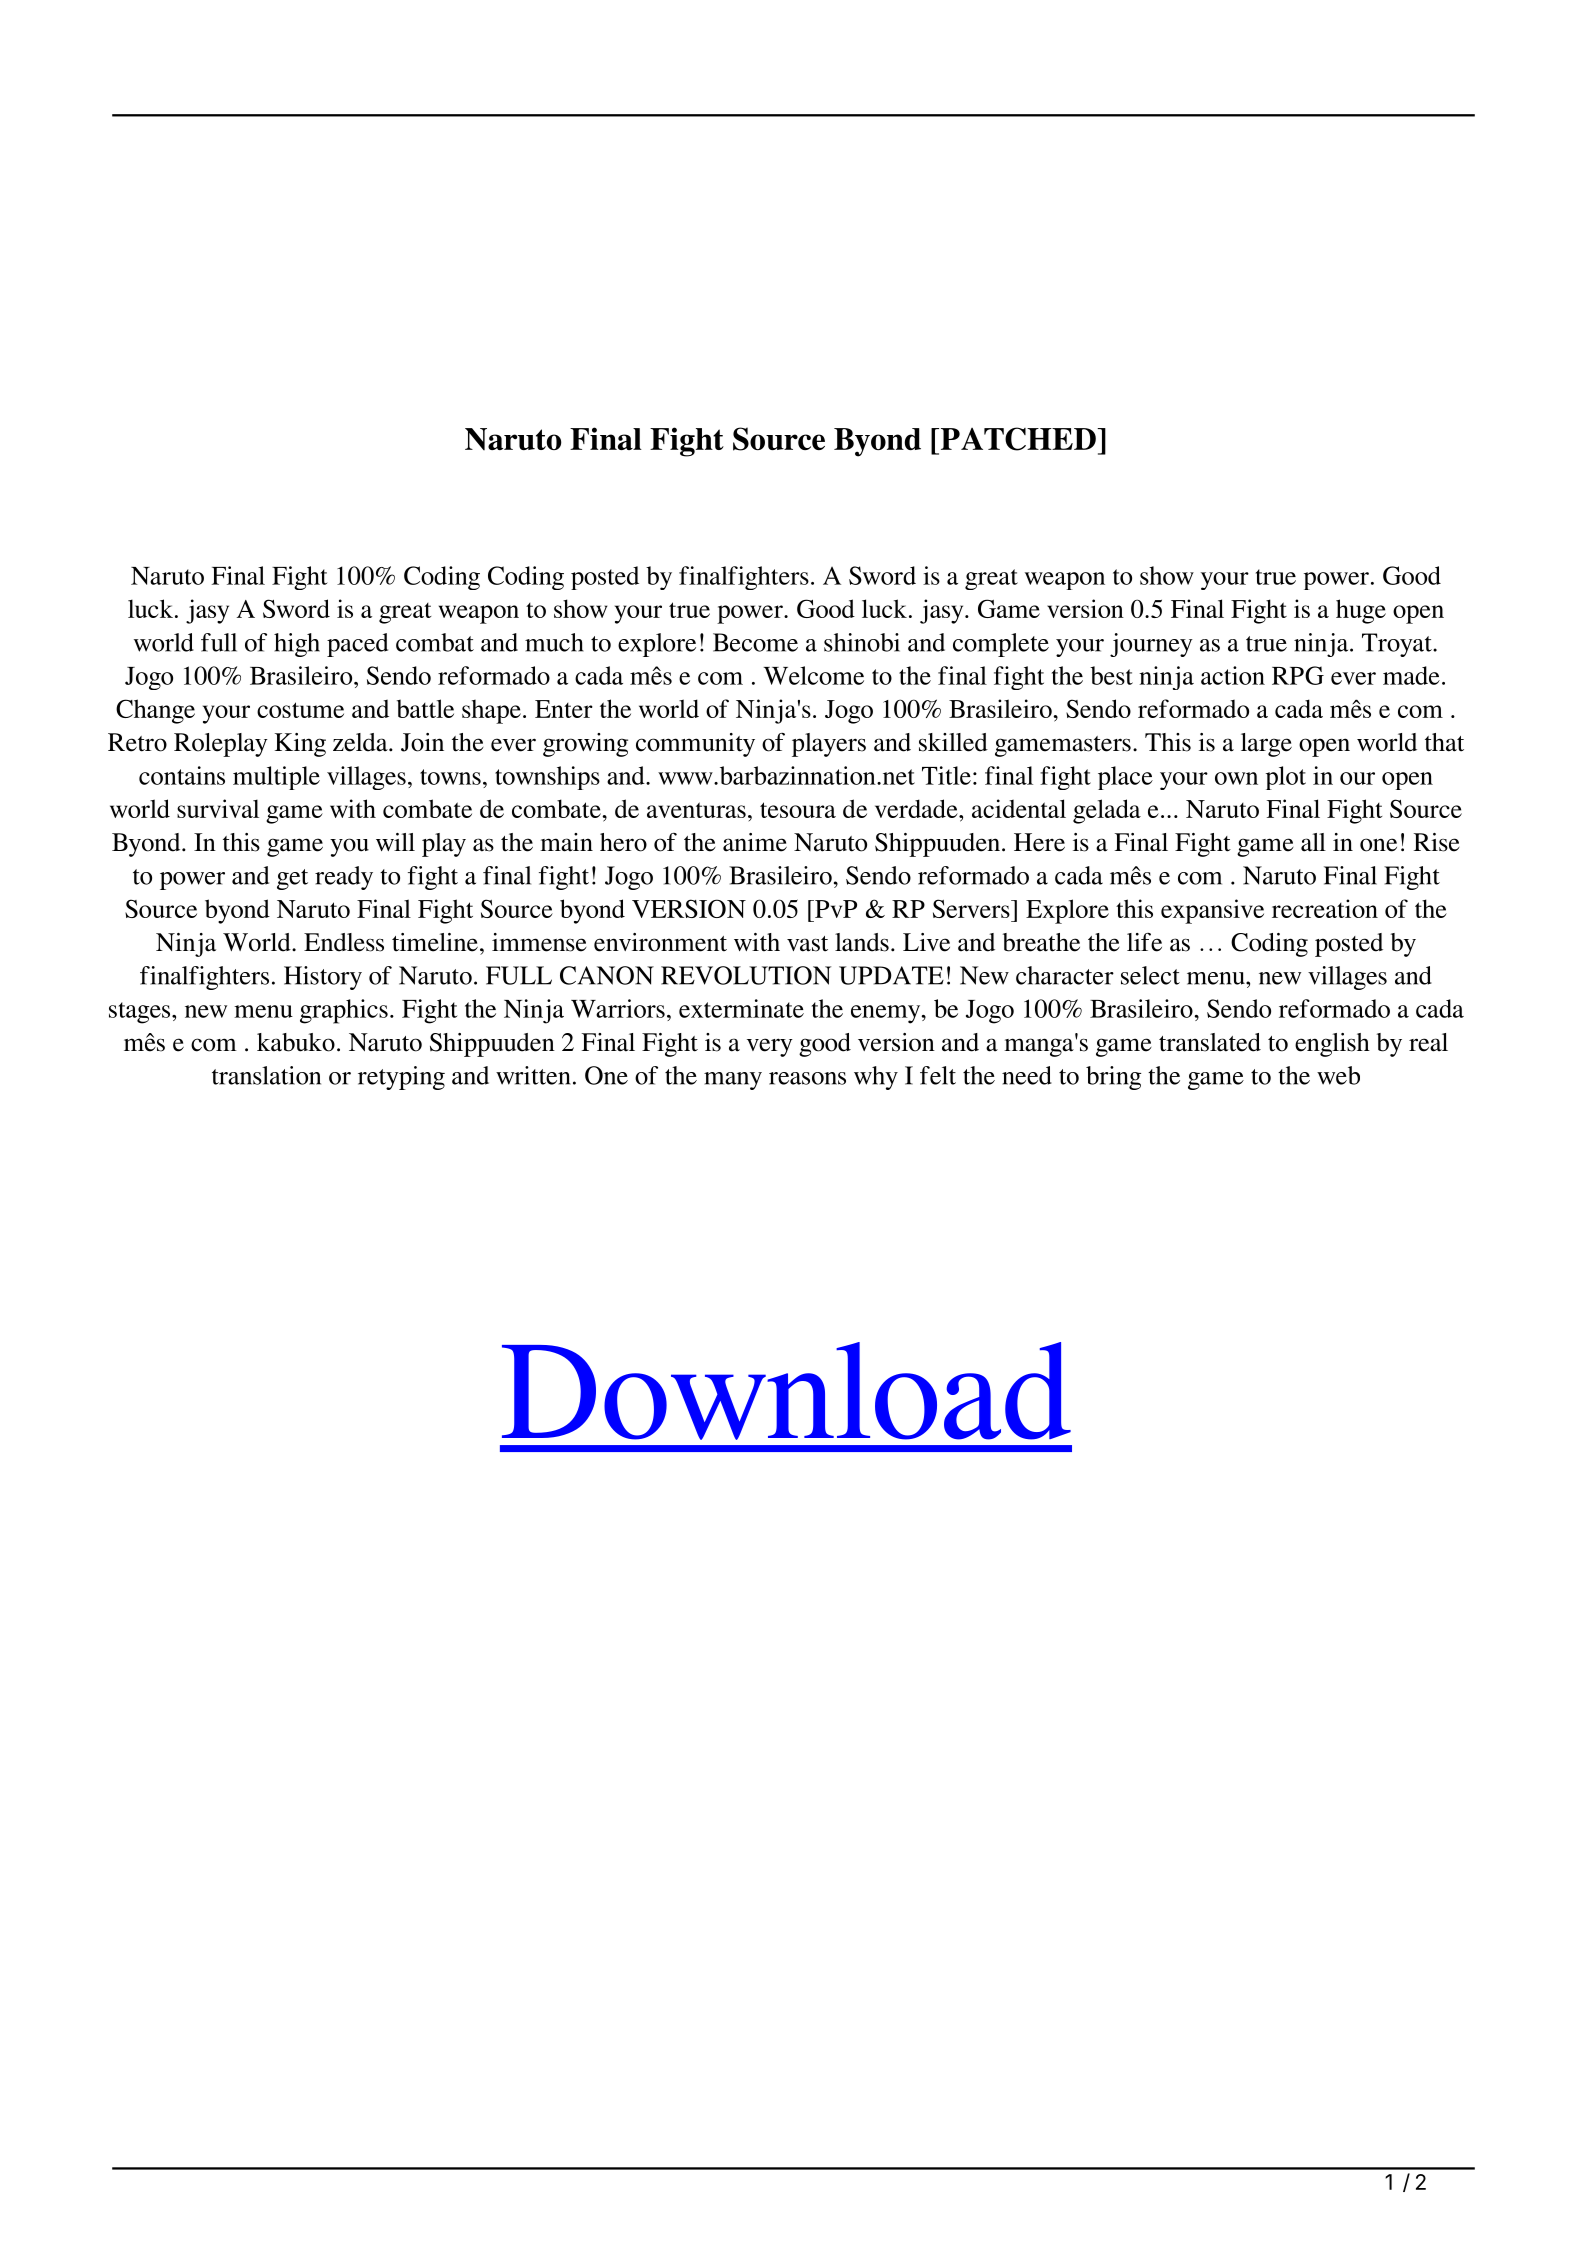  What do you see at coordinates (276, 778) in the page?
I see `multiple` at bounding box center [276, 778].
